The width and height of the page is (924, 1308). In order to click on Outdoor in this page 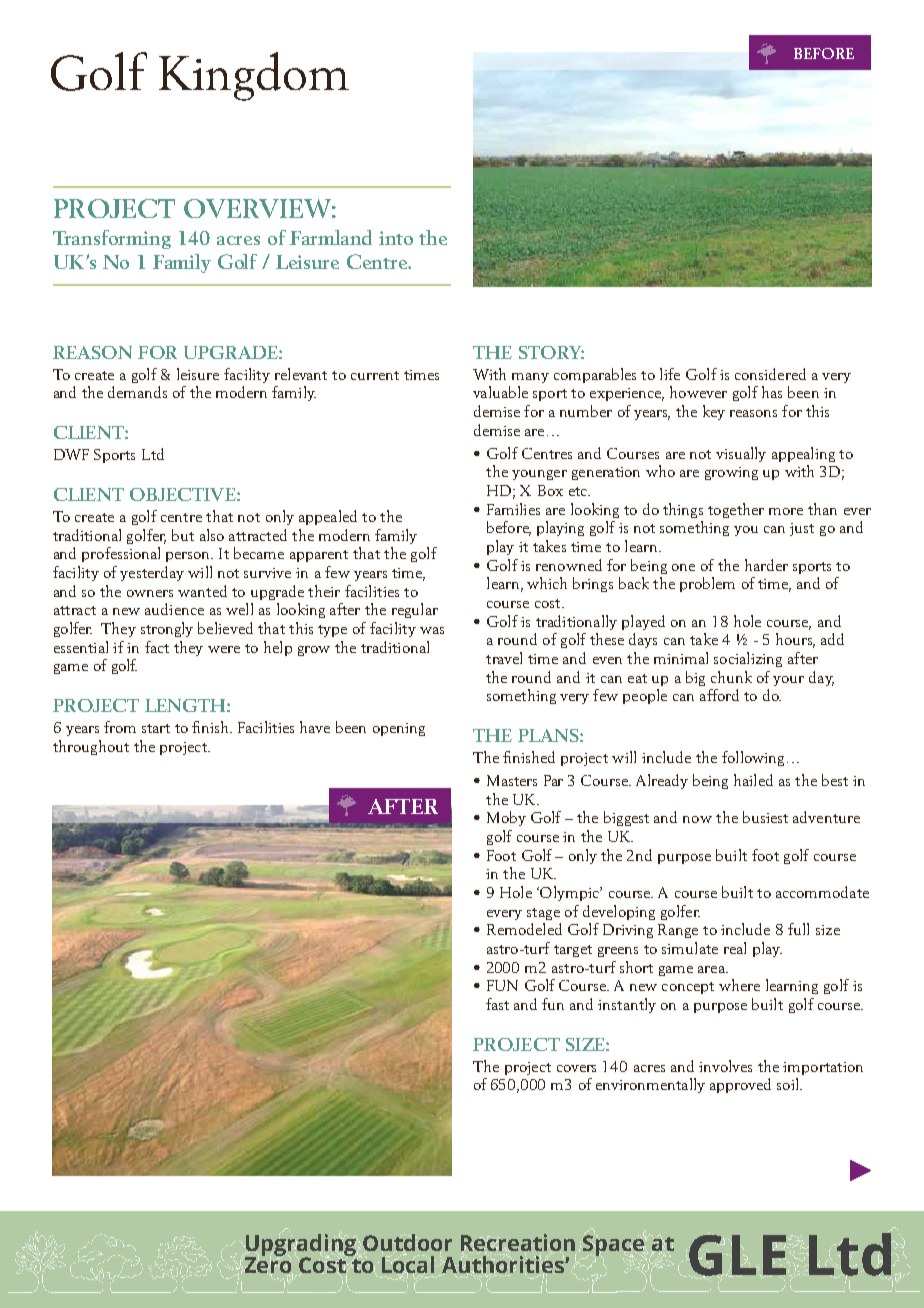, I will do `click(407, 1244)`.
